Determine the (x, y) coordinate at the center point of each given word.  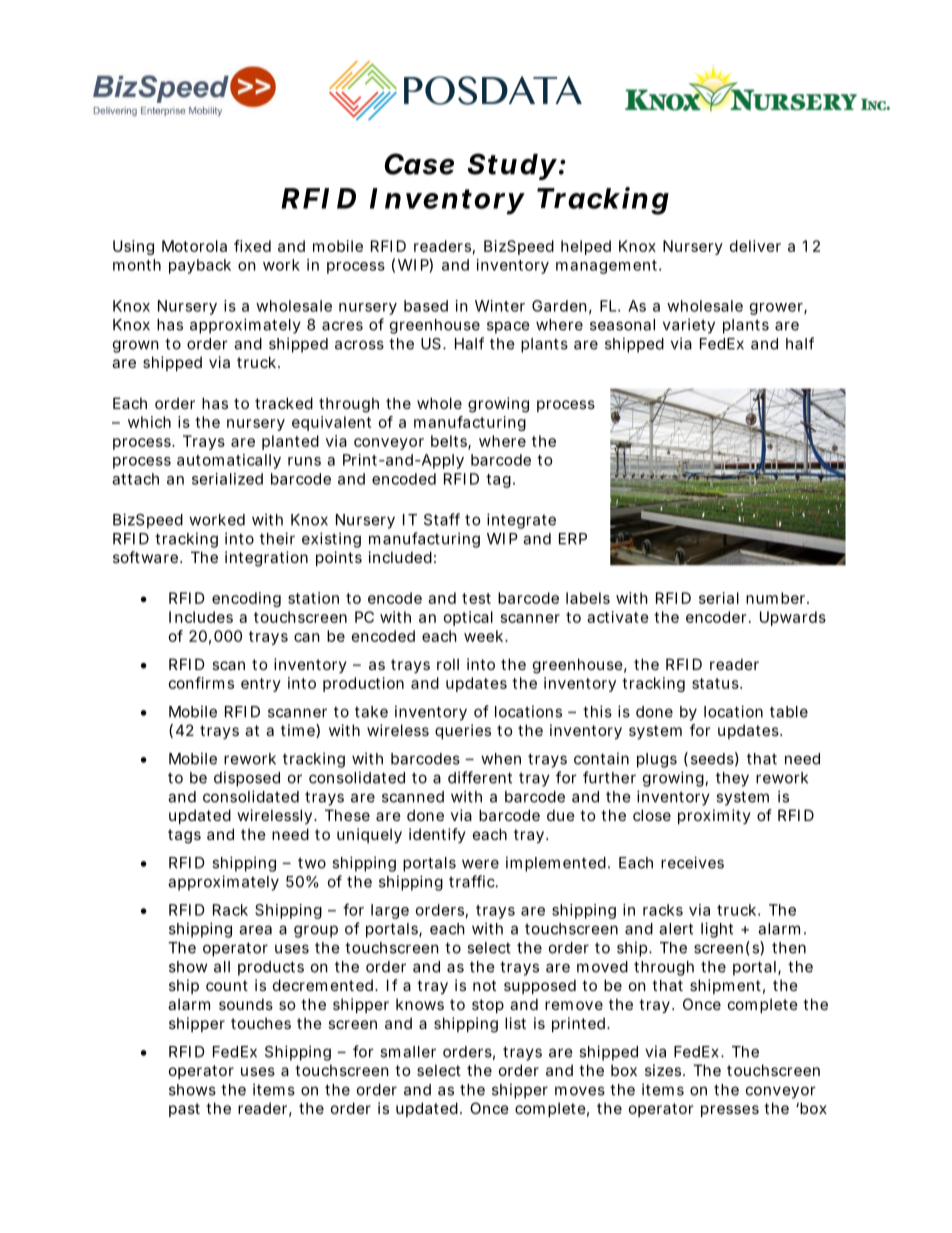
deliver (755, 246)
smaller (408, 1052)
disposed (247, 779)
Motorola (194, 246)
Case (419, 164)
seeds (715, 759)
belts (451, 442)
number (777, 598)
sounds (246, 1004)
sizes (665, 1070)
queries (463, 731)
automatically (229, 461)
